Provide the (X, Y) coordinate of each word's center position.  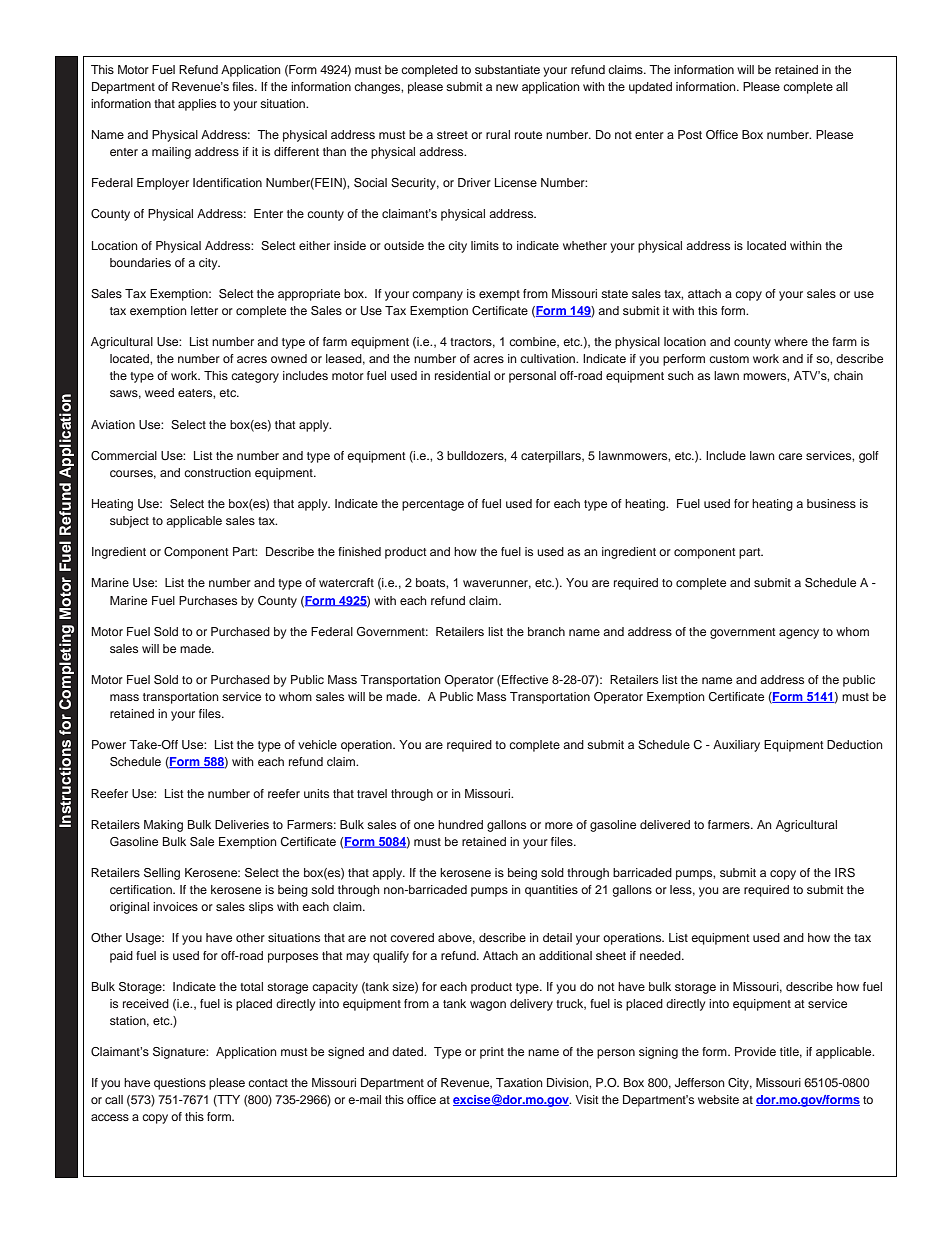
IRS (845, 873)
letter (204, 310)
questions (180, 1084)
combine (533, 342)
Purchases (208, 600)
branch (546, 631)
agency (799, 634)
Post (690, 134)
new (507, 87)
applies (197, 105)
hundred (460, 824)
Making (163, 826)
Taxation (519, 1082)
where (791, 341)
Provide (755, 1051)
